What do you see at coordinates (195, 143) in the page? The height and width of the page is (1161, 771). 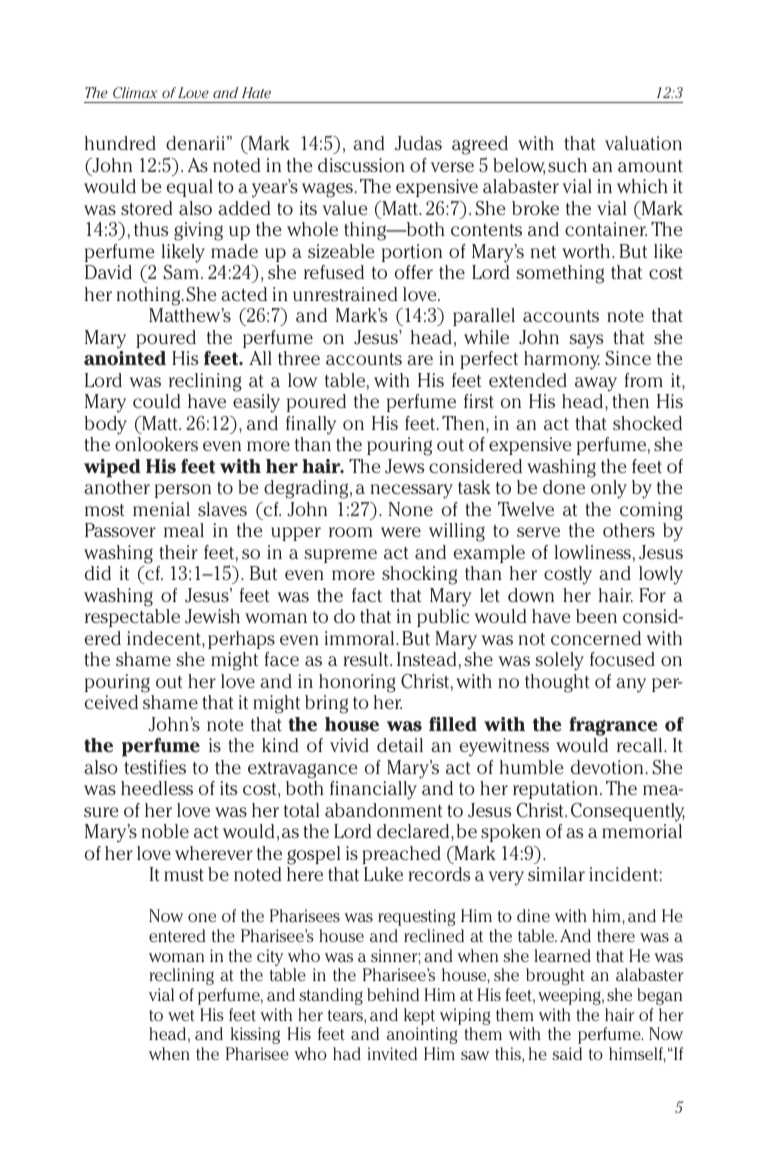 I see `denarii` at bounding box center [195, 143].
